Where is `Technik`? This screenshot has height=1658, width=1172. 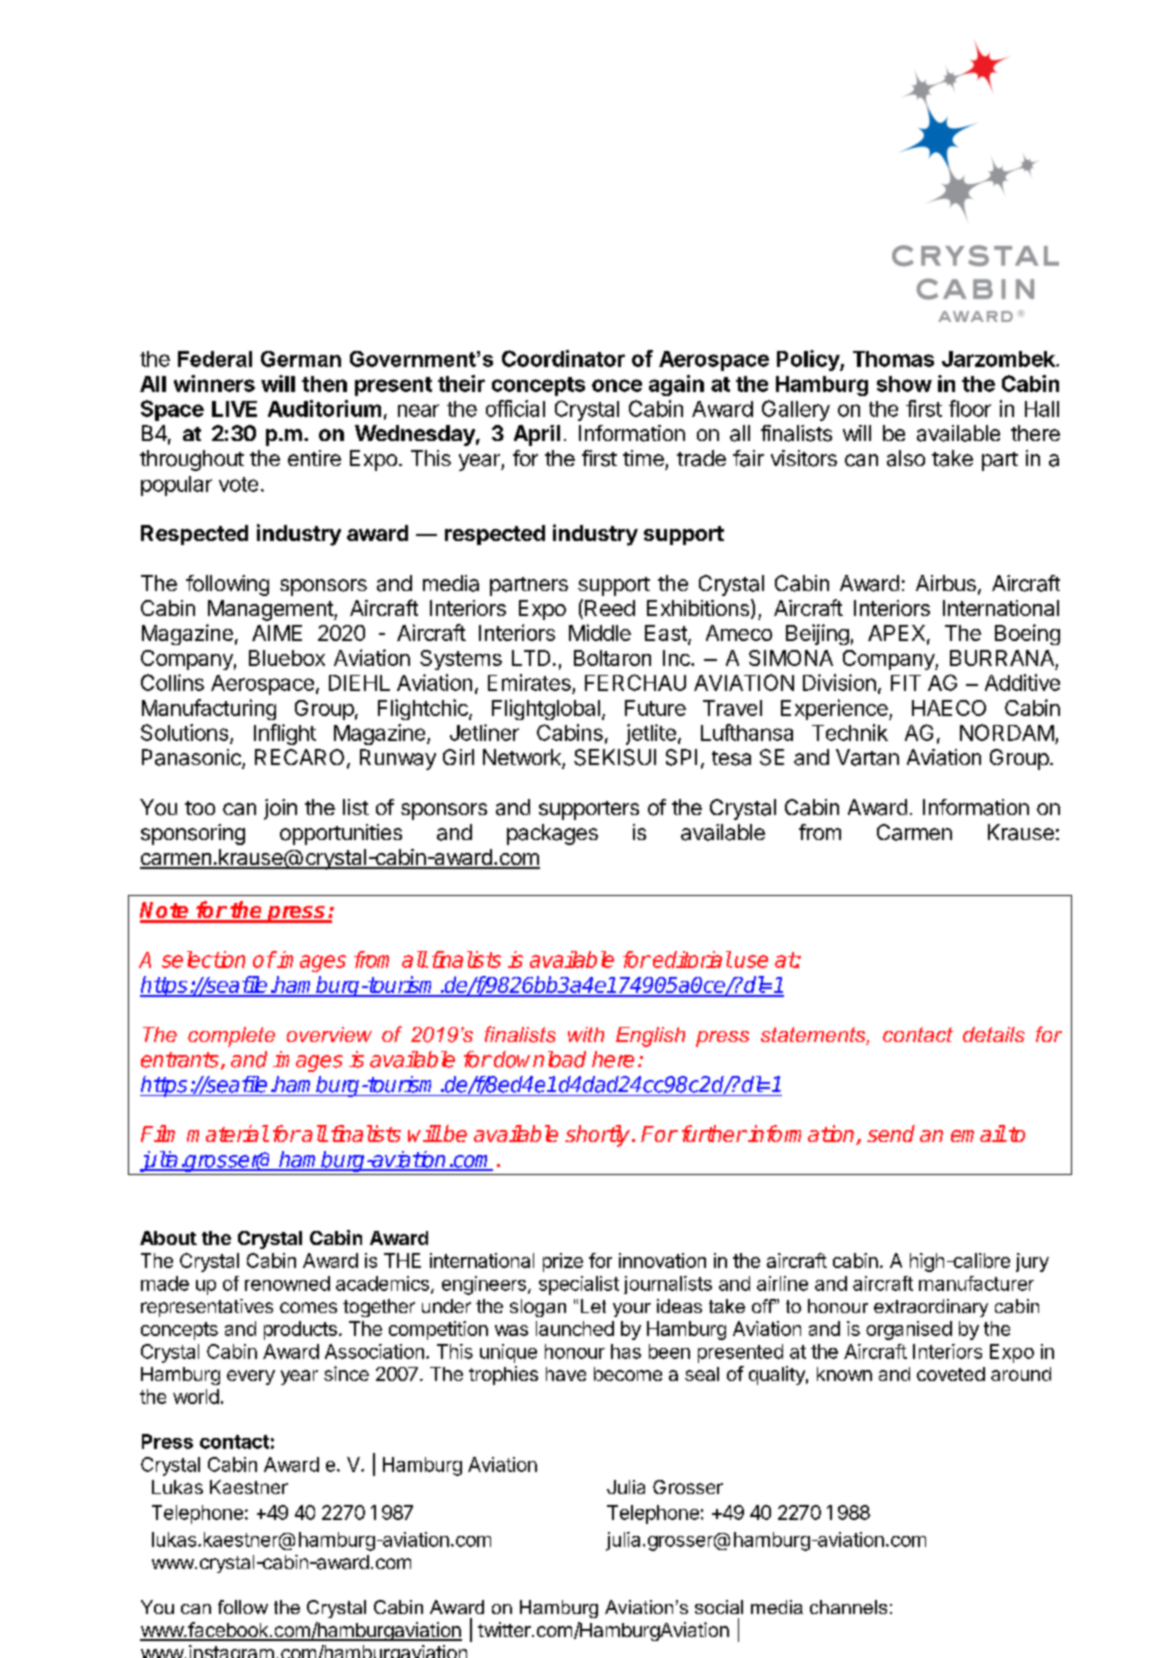
Technik is located at coordinates (850, 732).
